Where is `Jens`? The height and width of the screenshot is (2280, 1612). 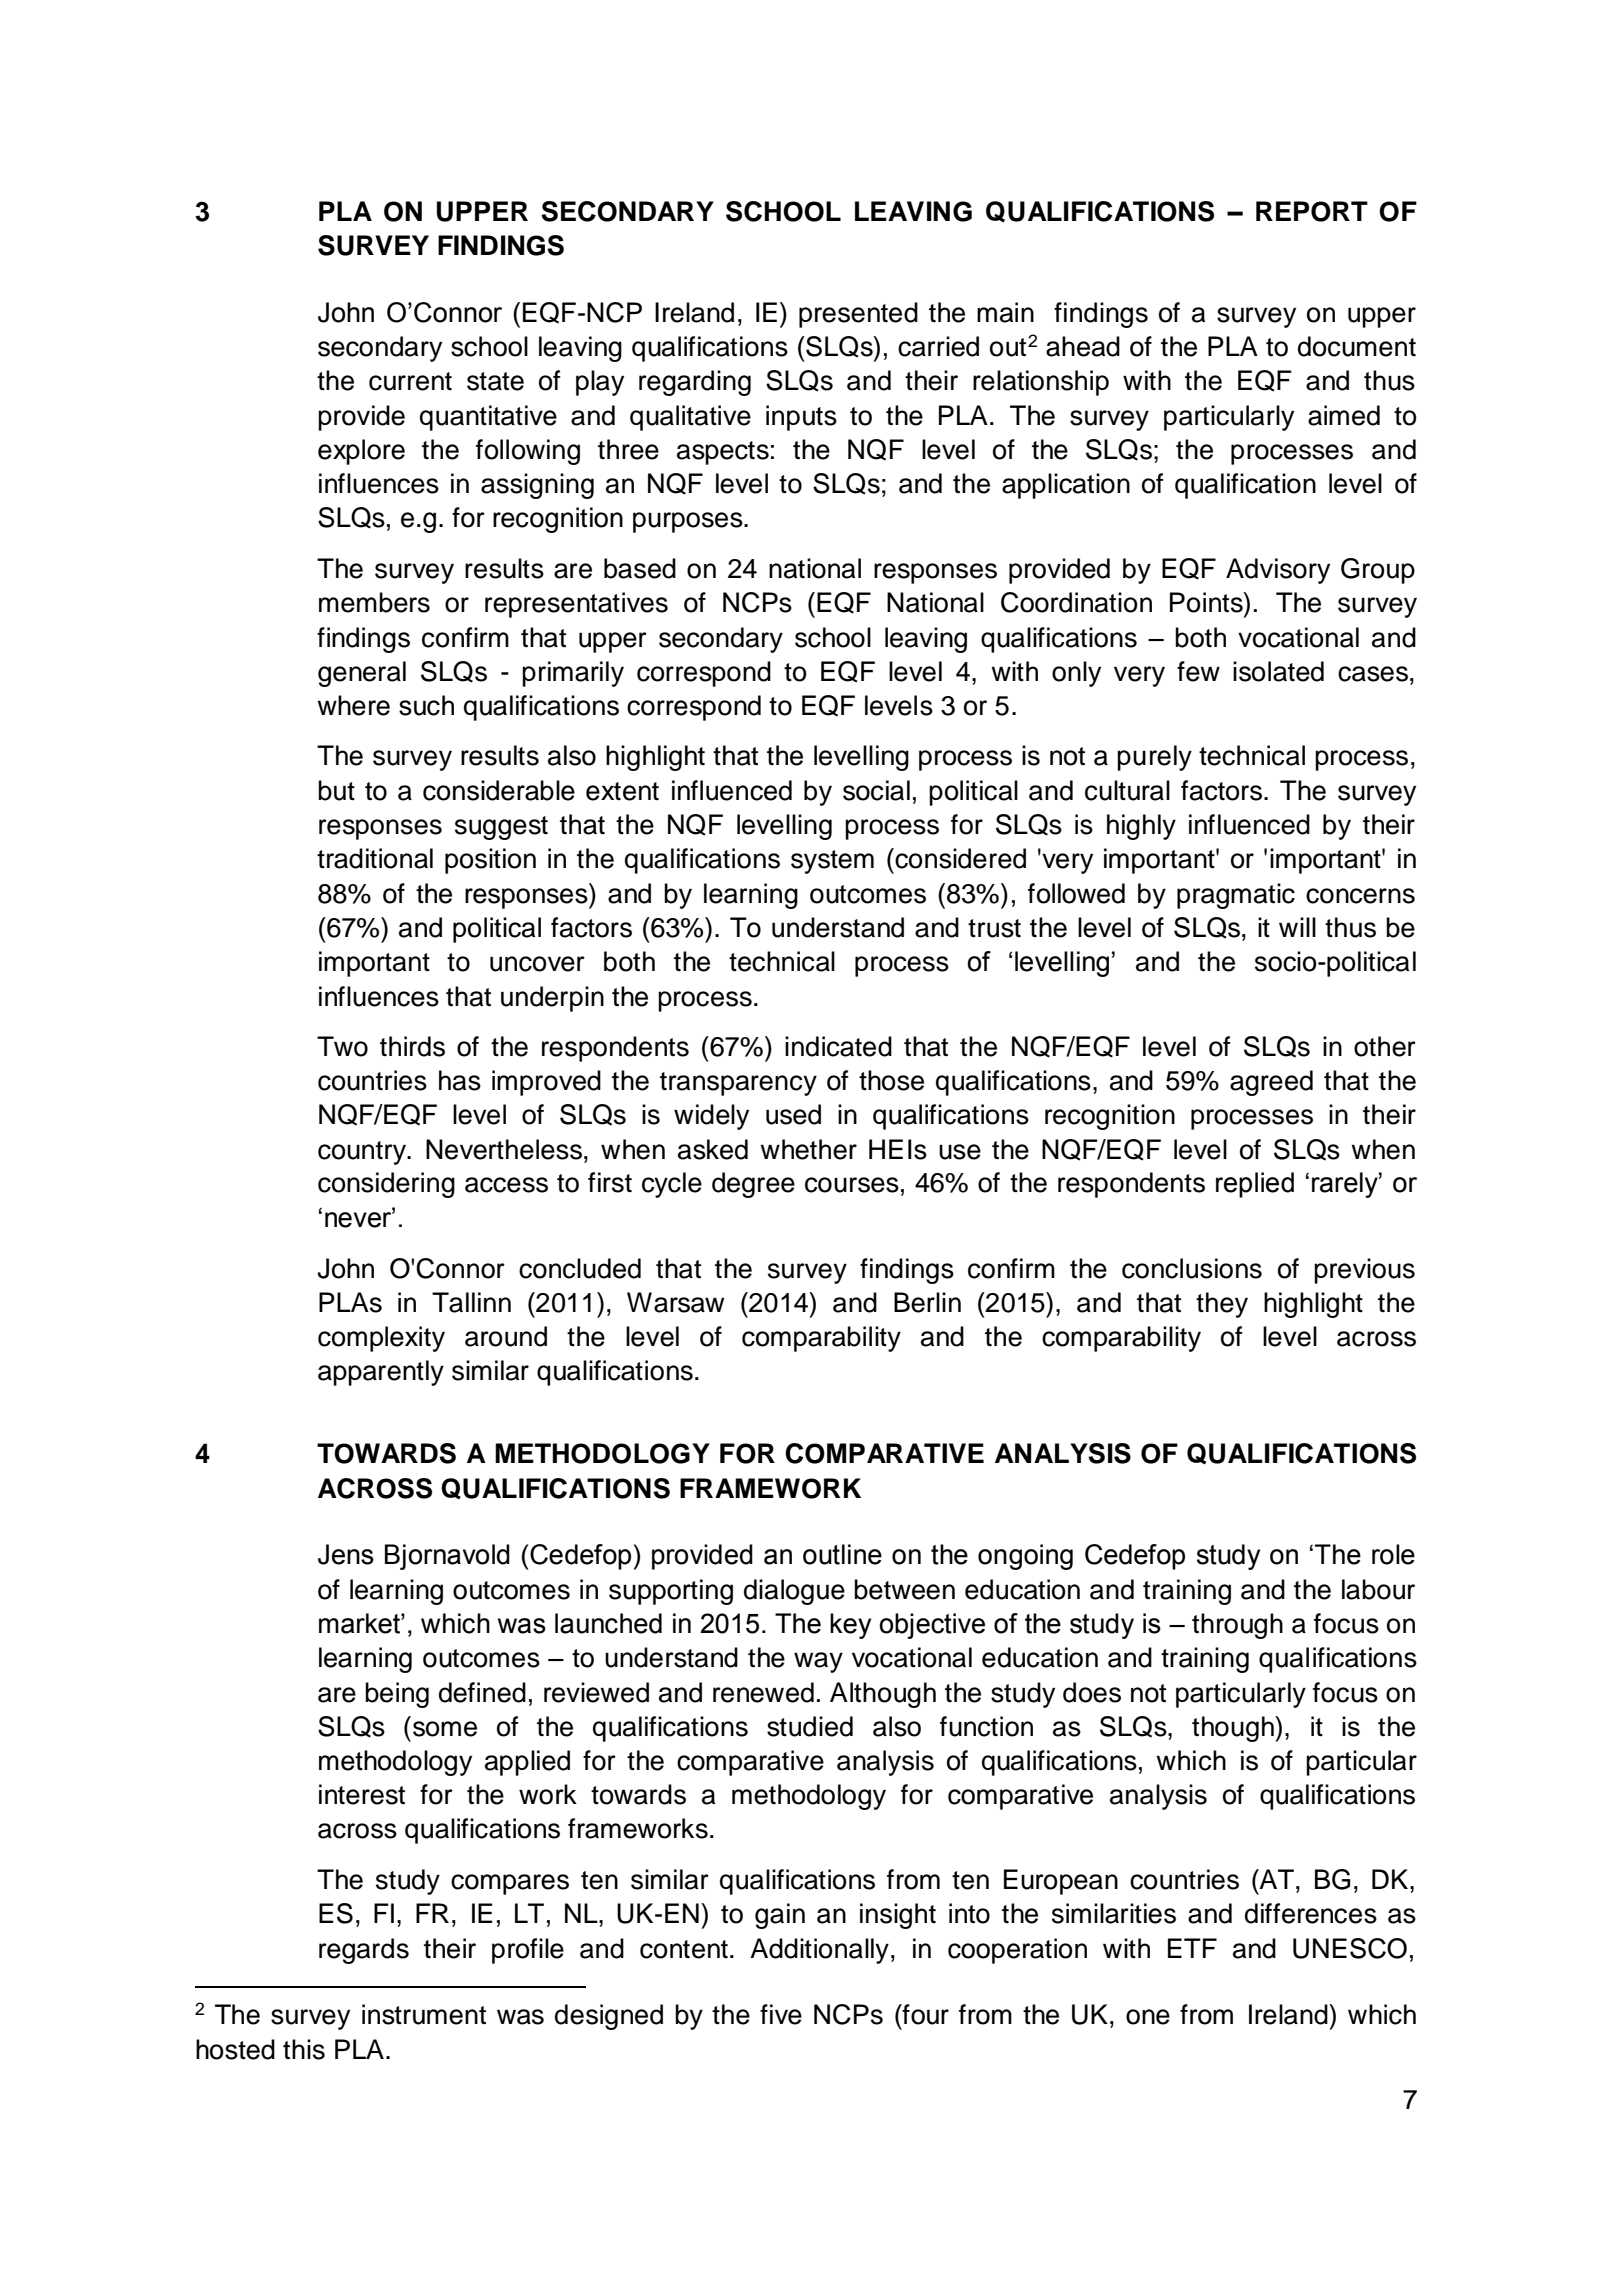
Jens is located at coordinates (346, 1554).
